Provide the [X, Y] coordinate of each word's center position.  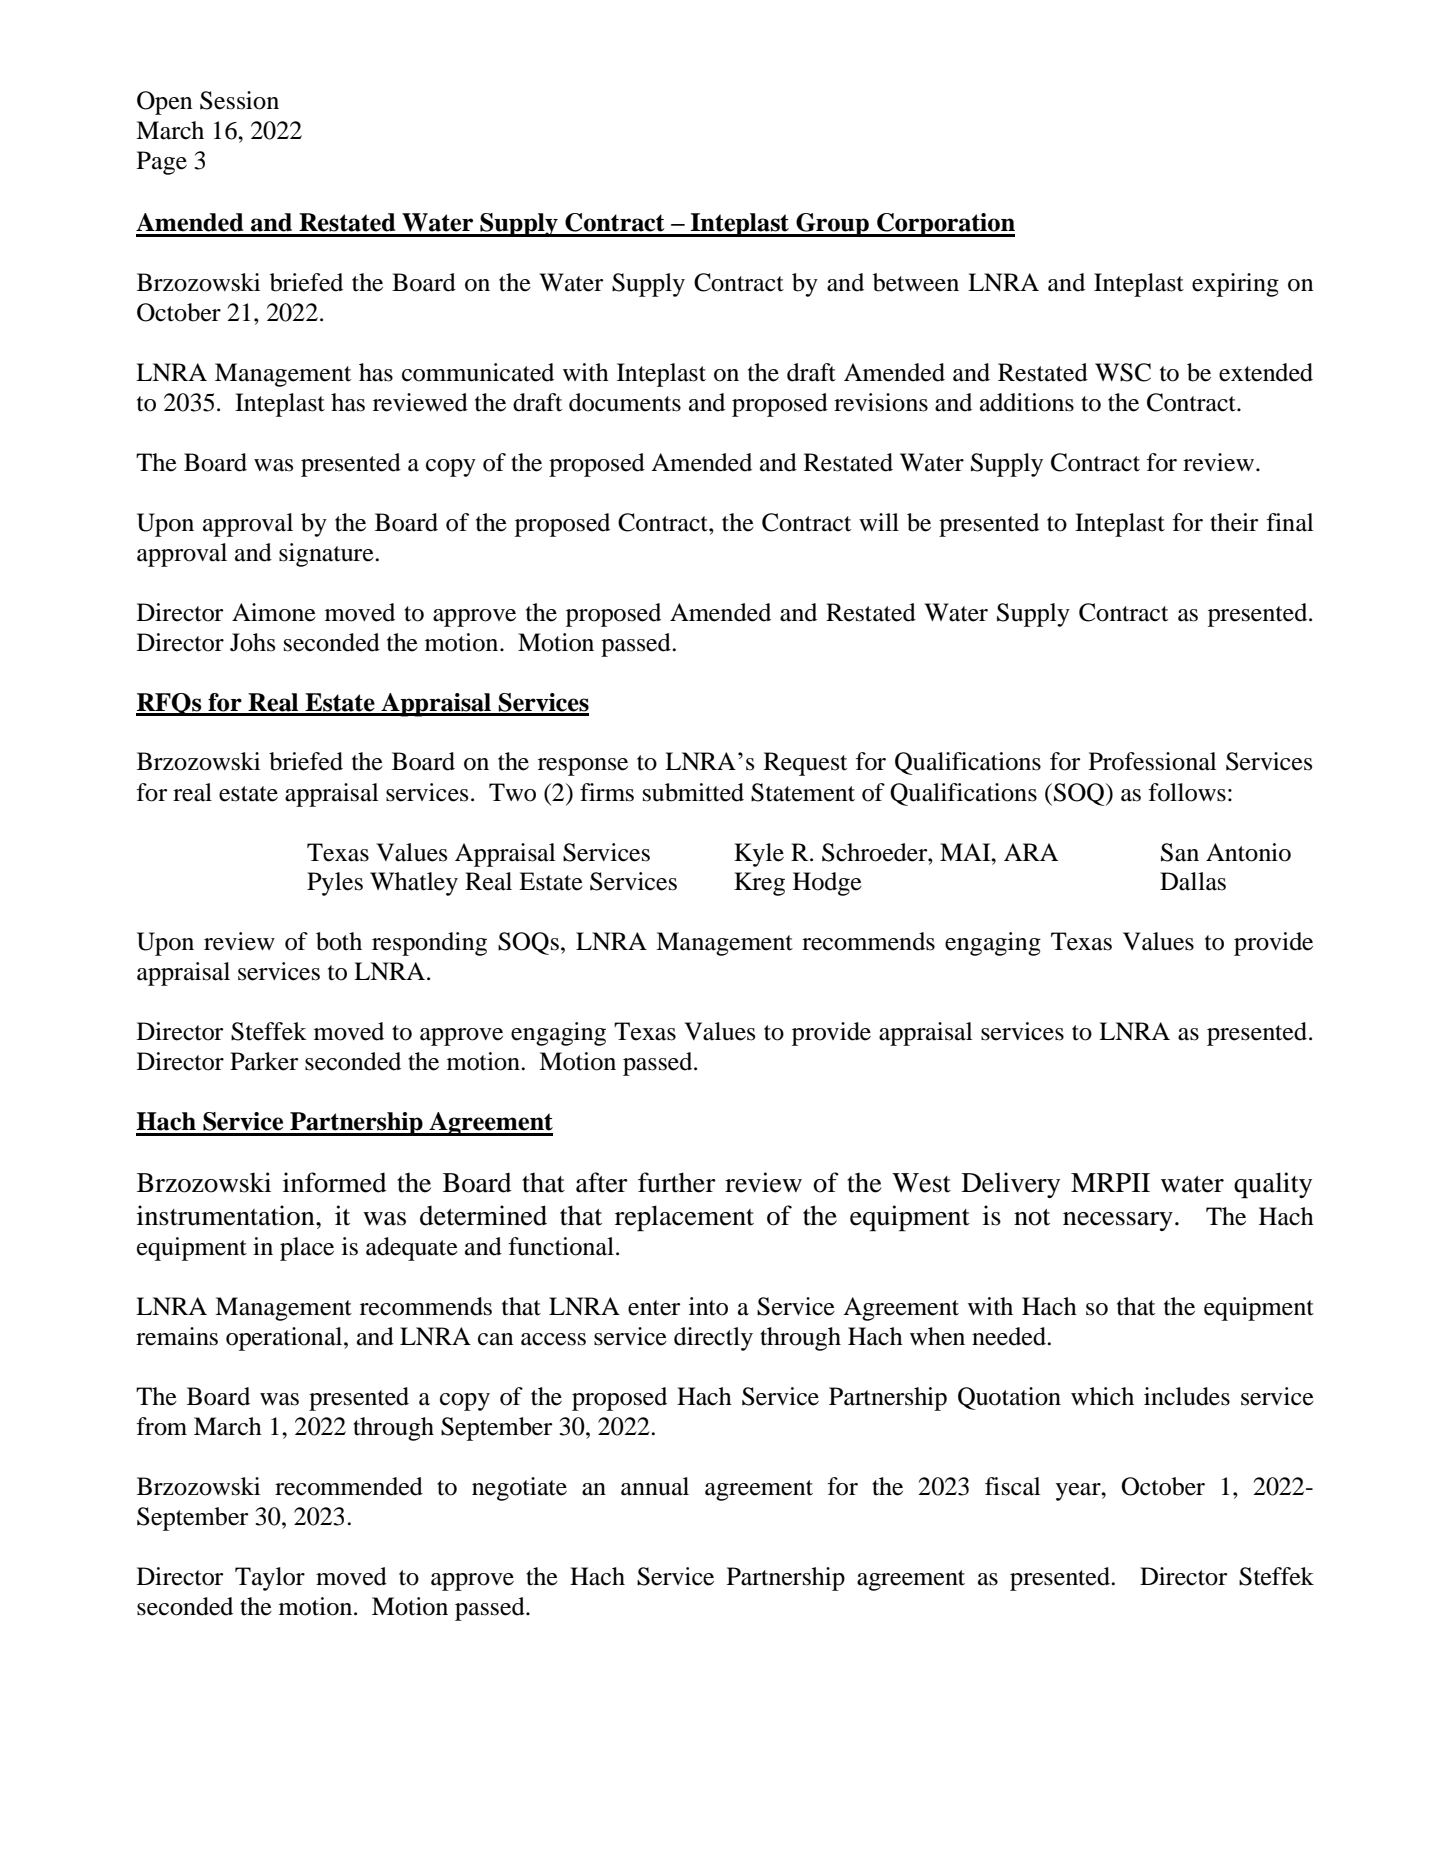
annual [655, 1486]
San [1180, 852]
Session [239, 100]
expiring [1235, 285]
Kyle [759, 855]
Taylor [270, 1579]
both [339, 941]
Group [832, 225]
